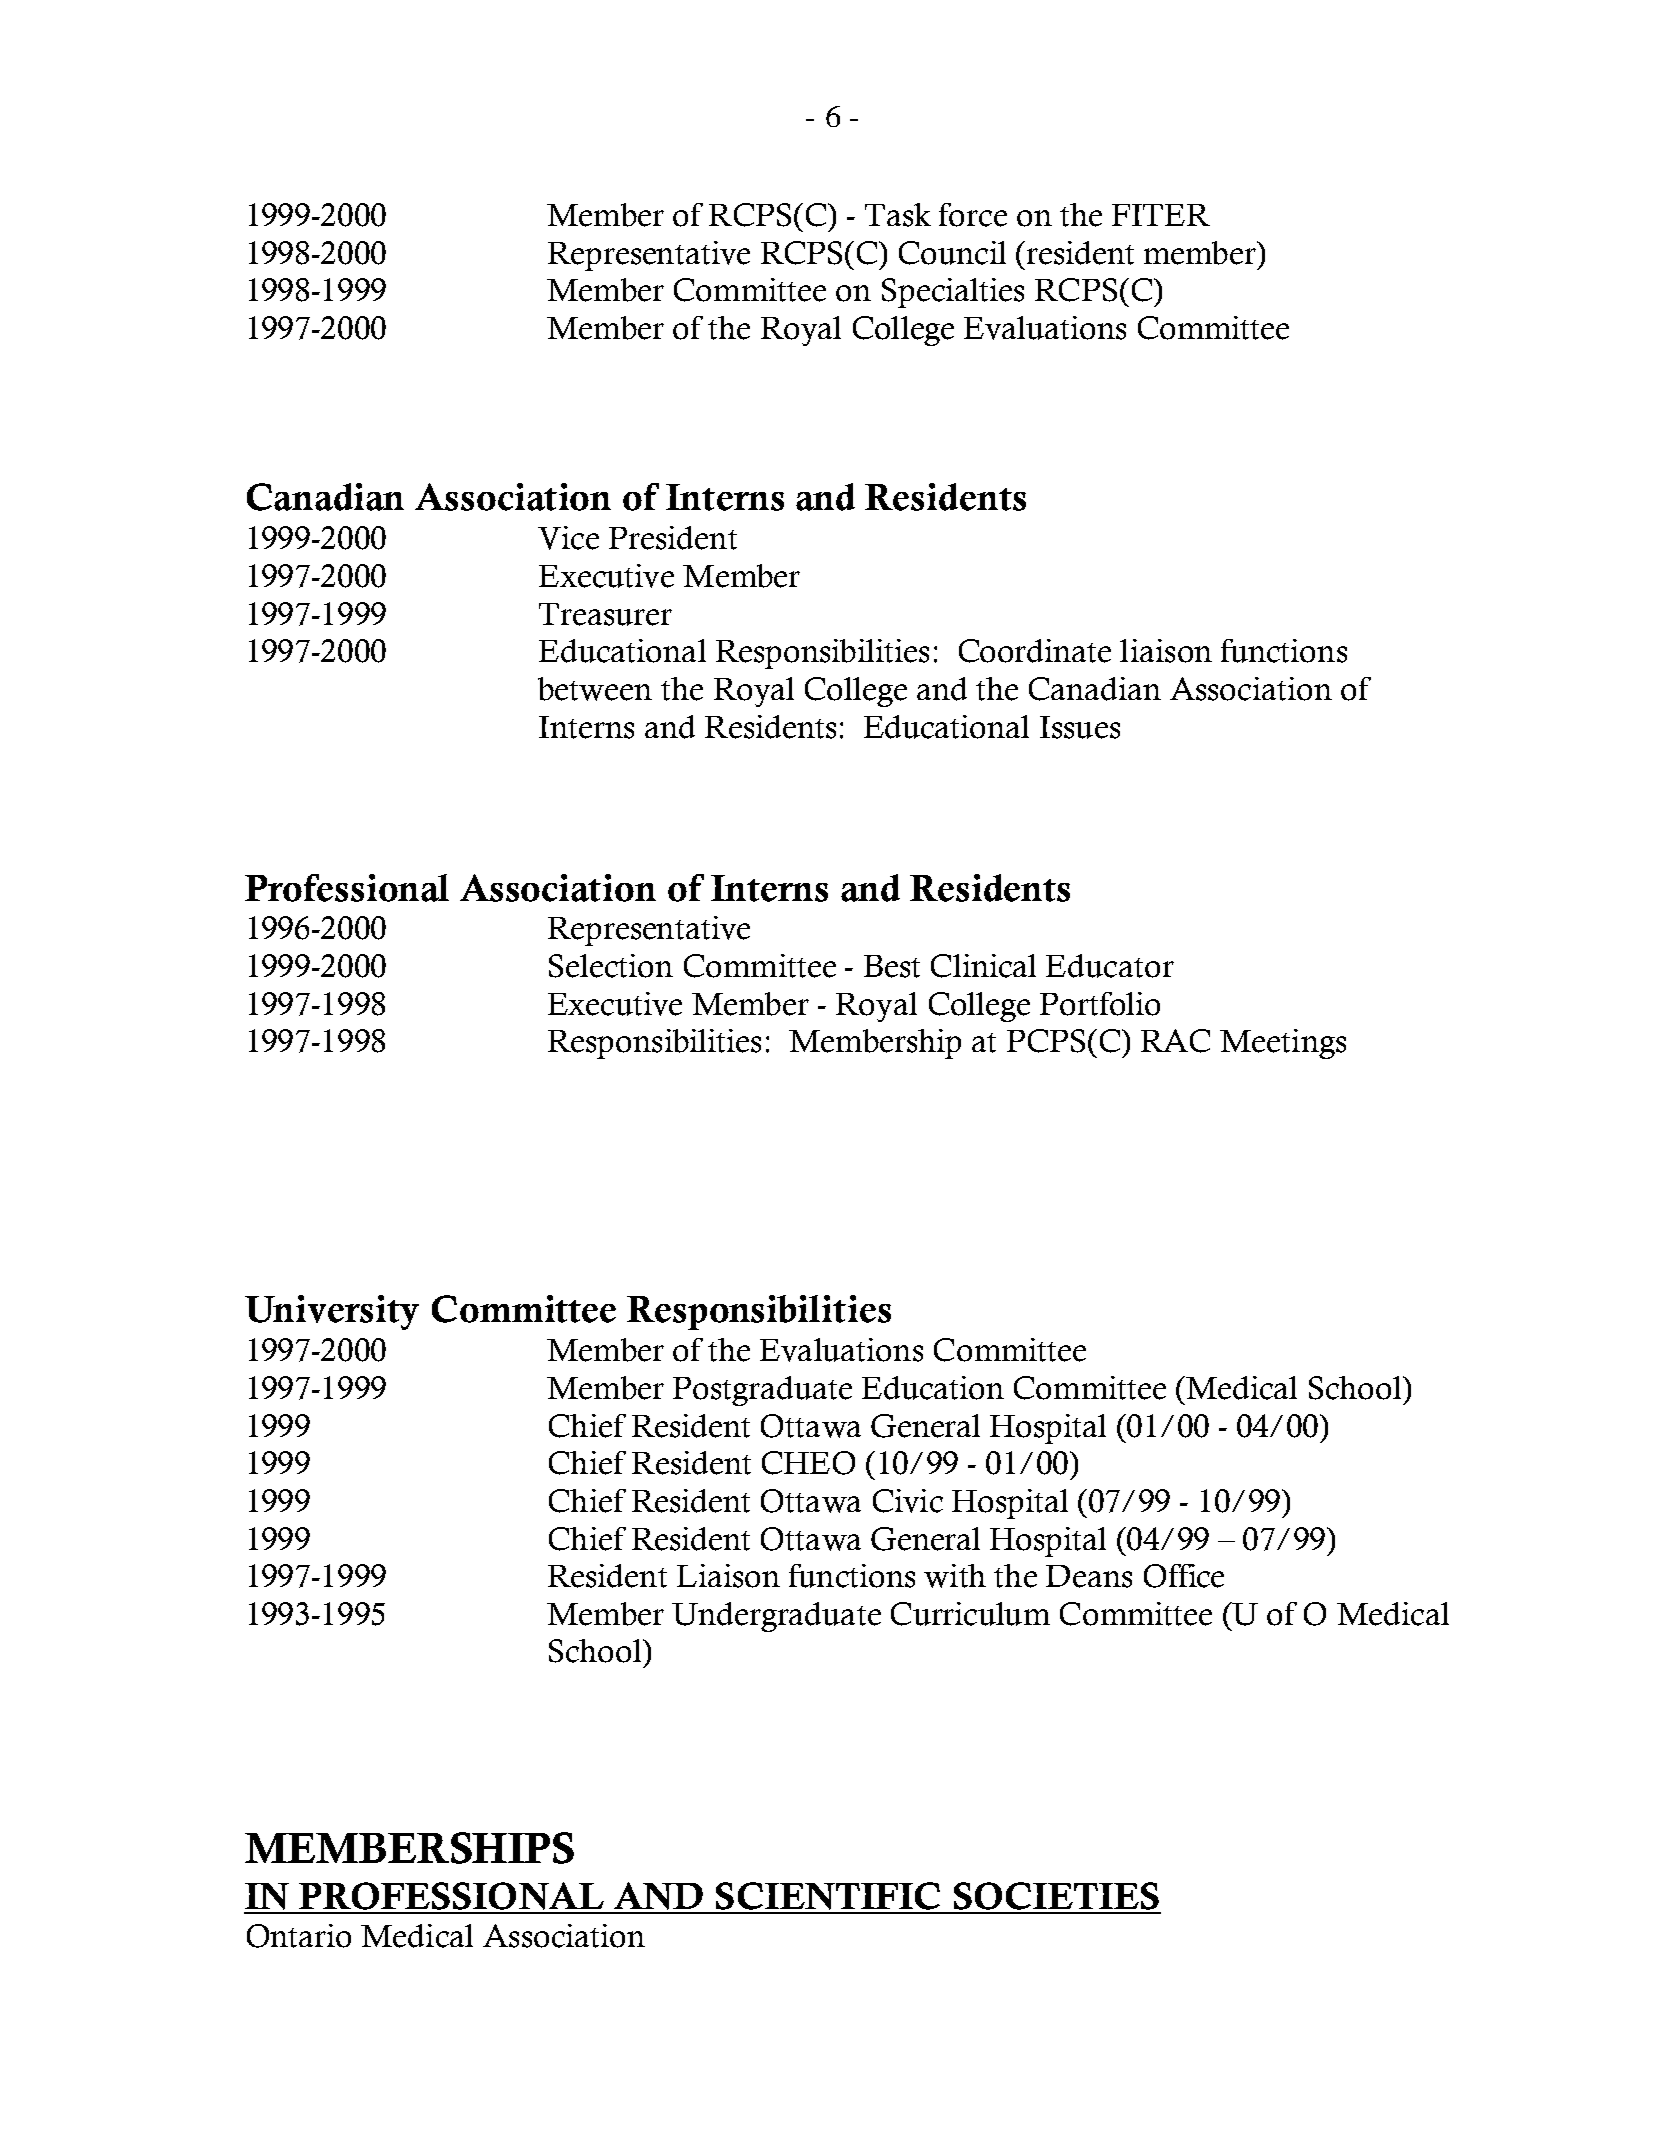 This screenshot has height=2154, width=1664. I want to click on Postgraduate, so click(762, 1391).
